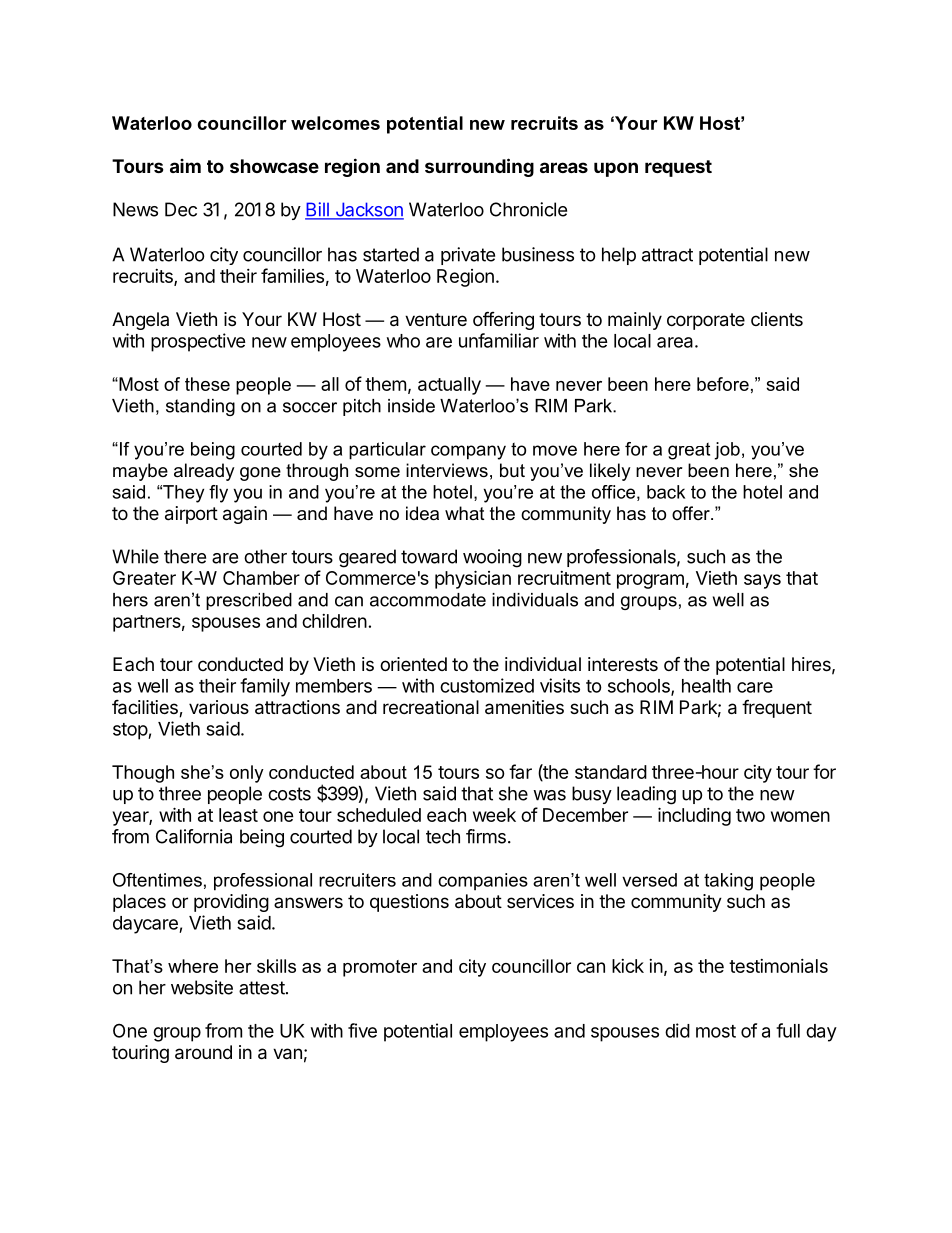 The height and width of the screenshot is (1233, 952). I want to click on says, so click(762, 581).
